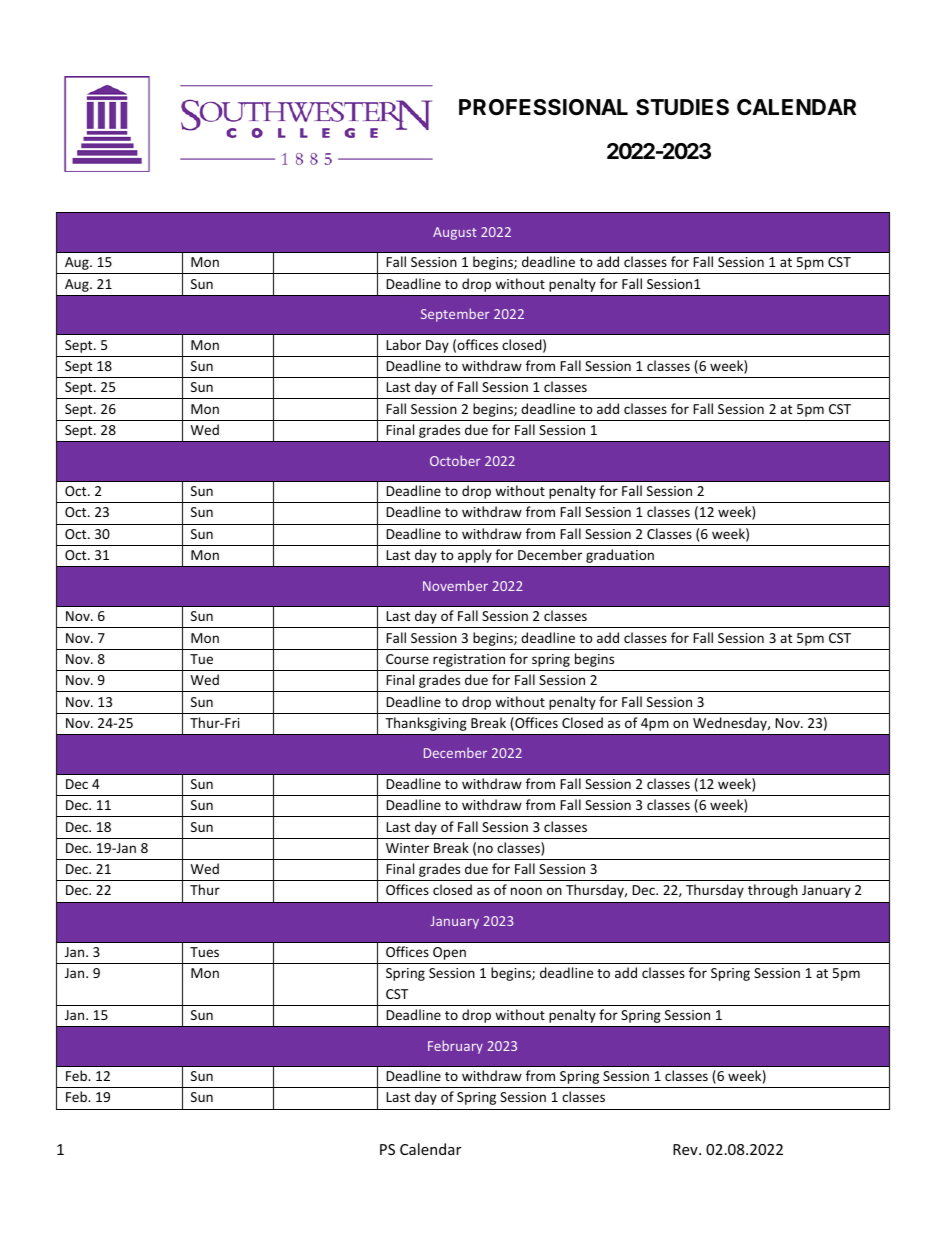 The height and width of the document is (1233, 952). I want to click on Rev, so click(686, 1149).
